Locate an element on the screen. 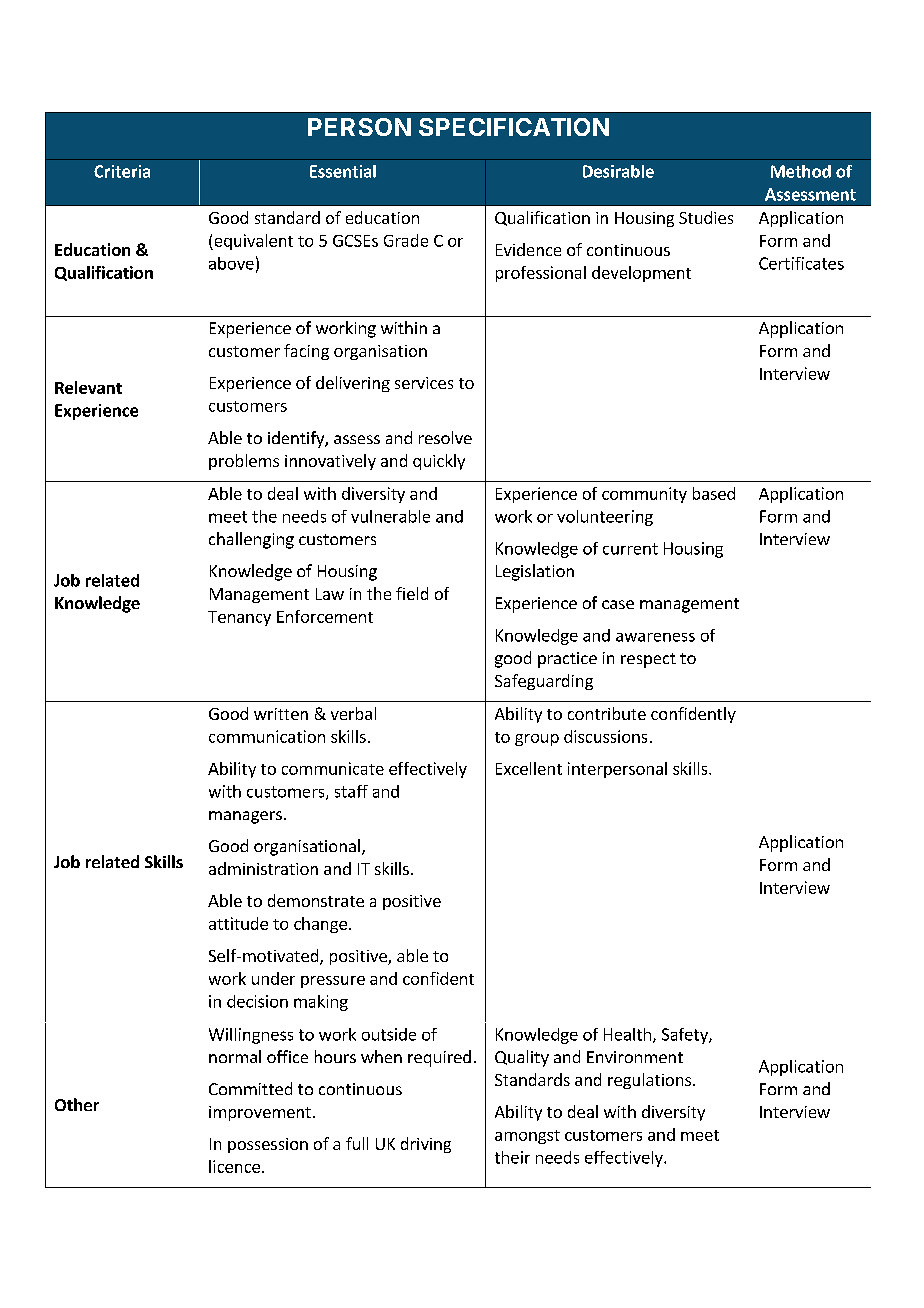 Image resolution: width=924 pixels, height=1308 pixels. Relevant is located at coordinates (88, 387).
